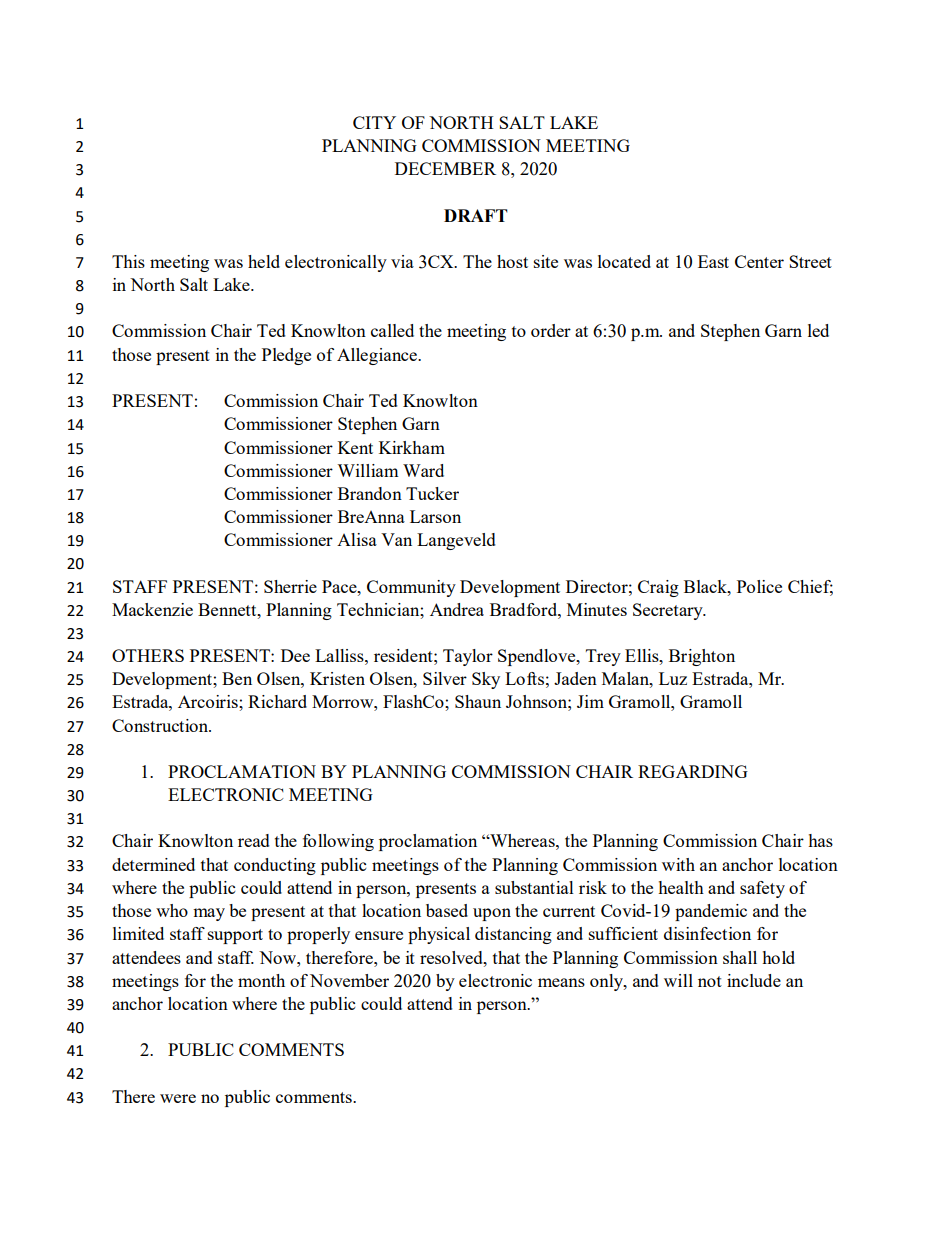  I want to click on were, so click(178, 1098).
